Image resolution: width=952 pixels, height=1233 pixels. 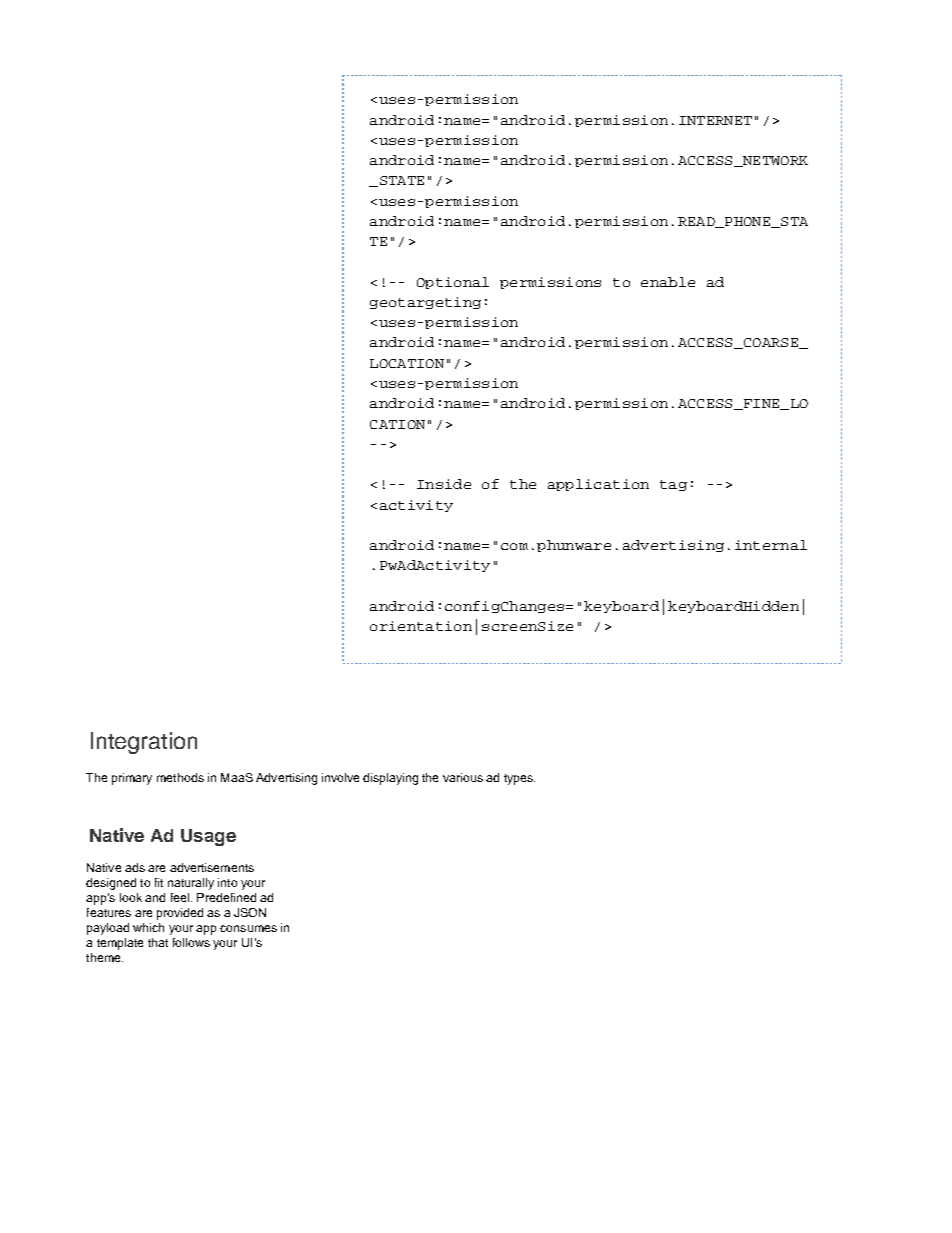 I want to click on enable, so click(x=668, y=282).
